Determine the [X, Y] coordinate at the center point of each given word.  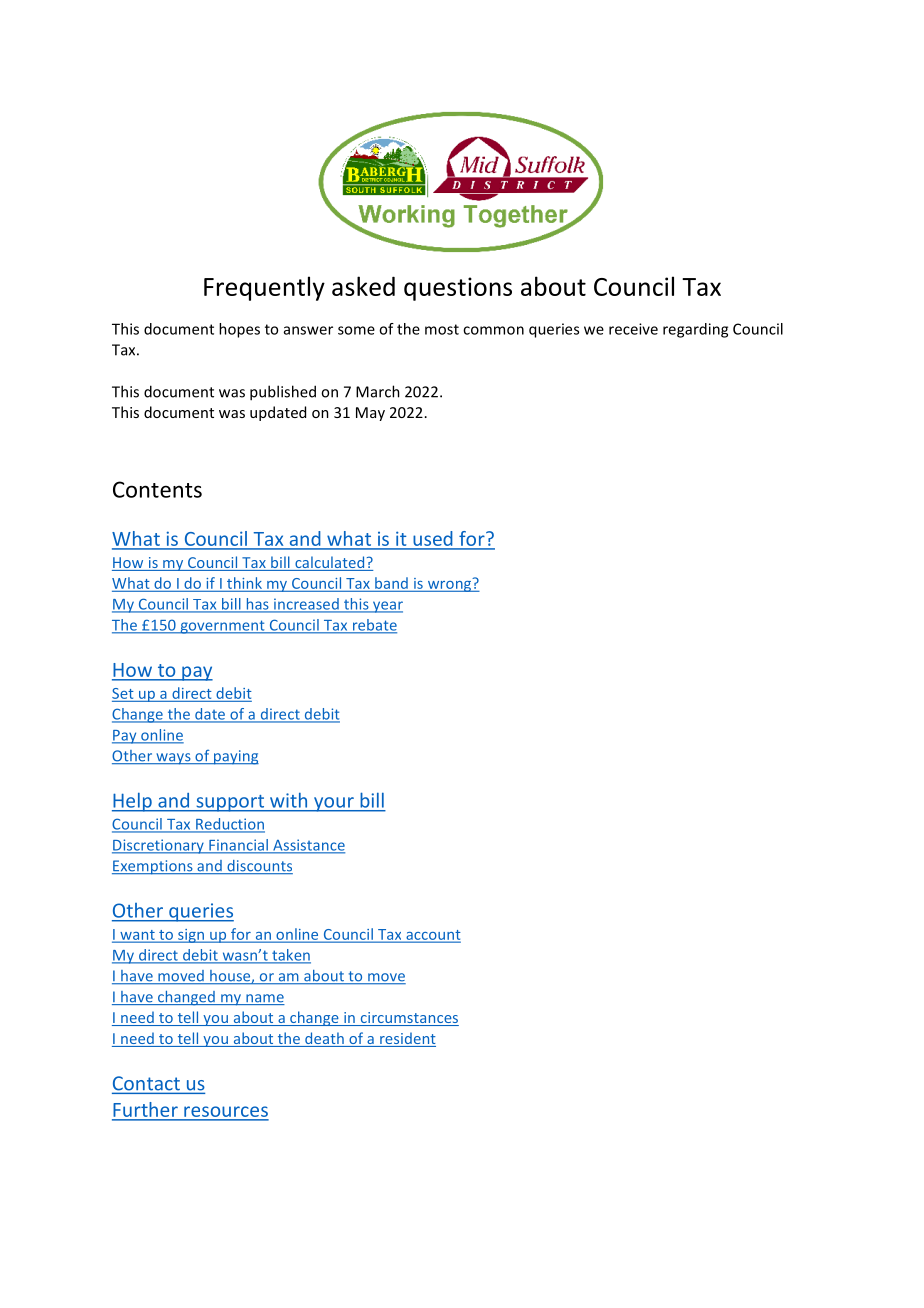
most [442, 329]
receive [633, 329]
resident [407, 1039]
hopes [239, 330]
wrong [449, 585]
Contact [147, 1084]
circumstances [408, 1019]
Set [123, 693]
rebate [373, 626]
